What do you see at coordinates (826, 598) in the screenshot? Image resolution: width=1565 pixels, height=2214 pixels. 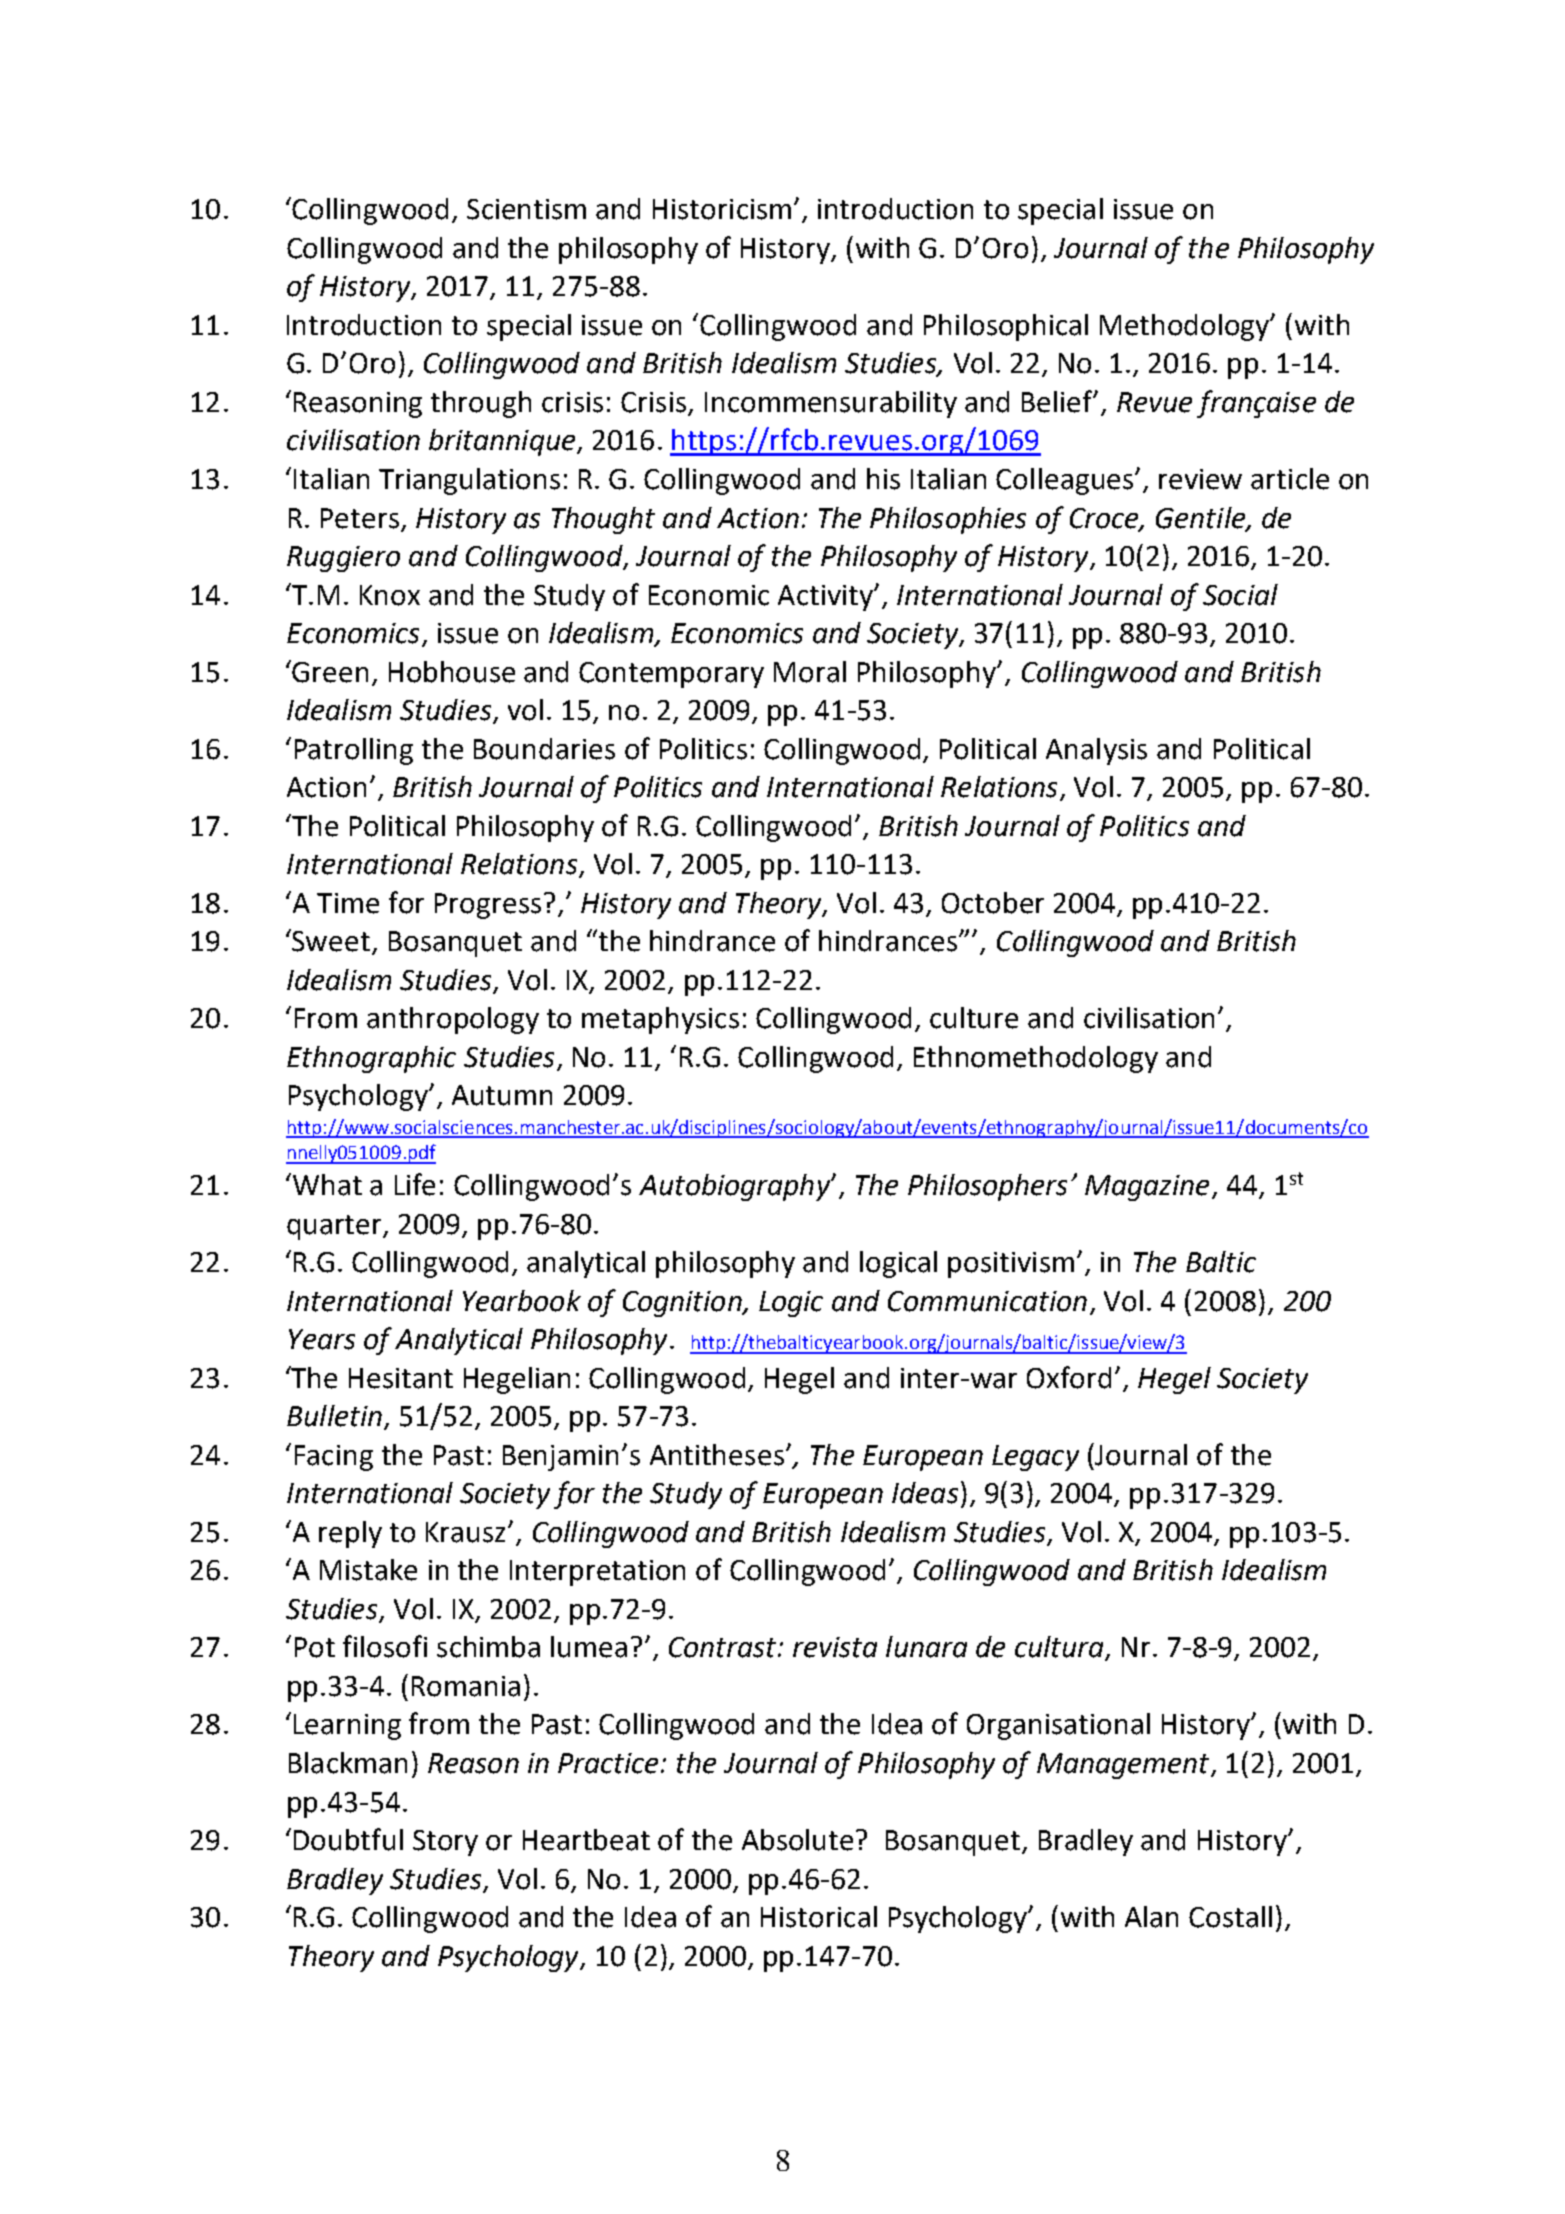 I see `Activity` at bounding box center [826, 598].
